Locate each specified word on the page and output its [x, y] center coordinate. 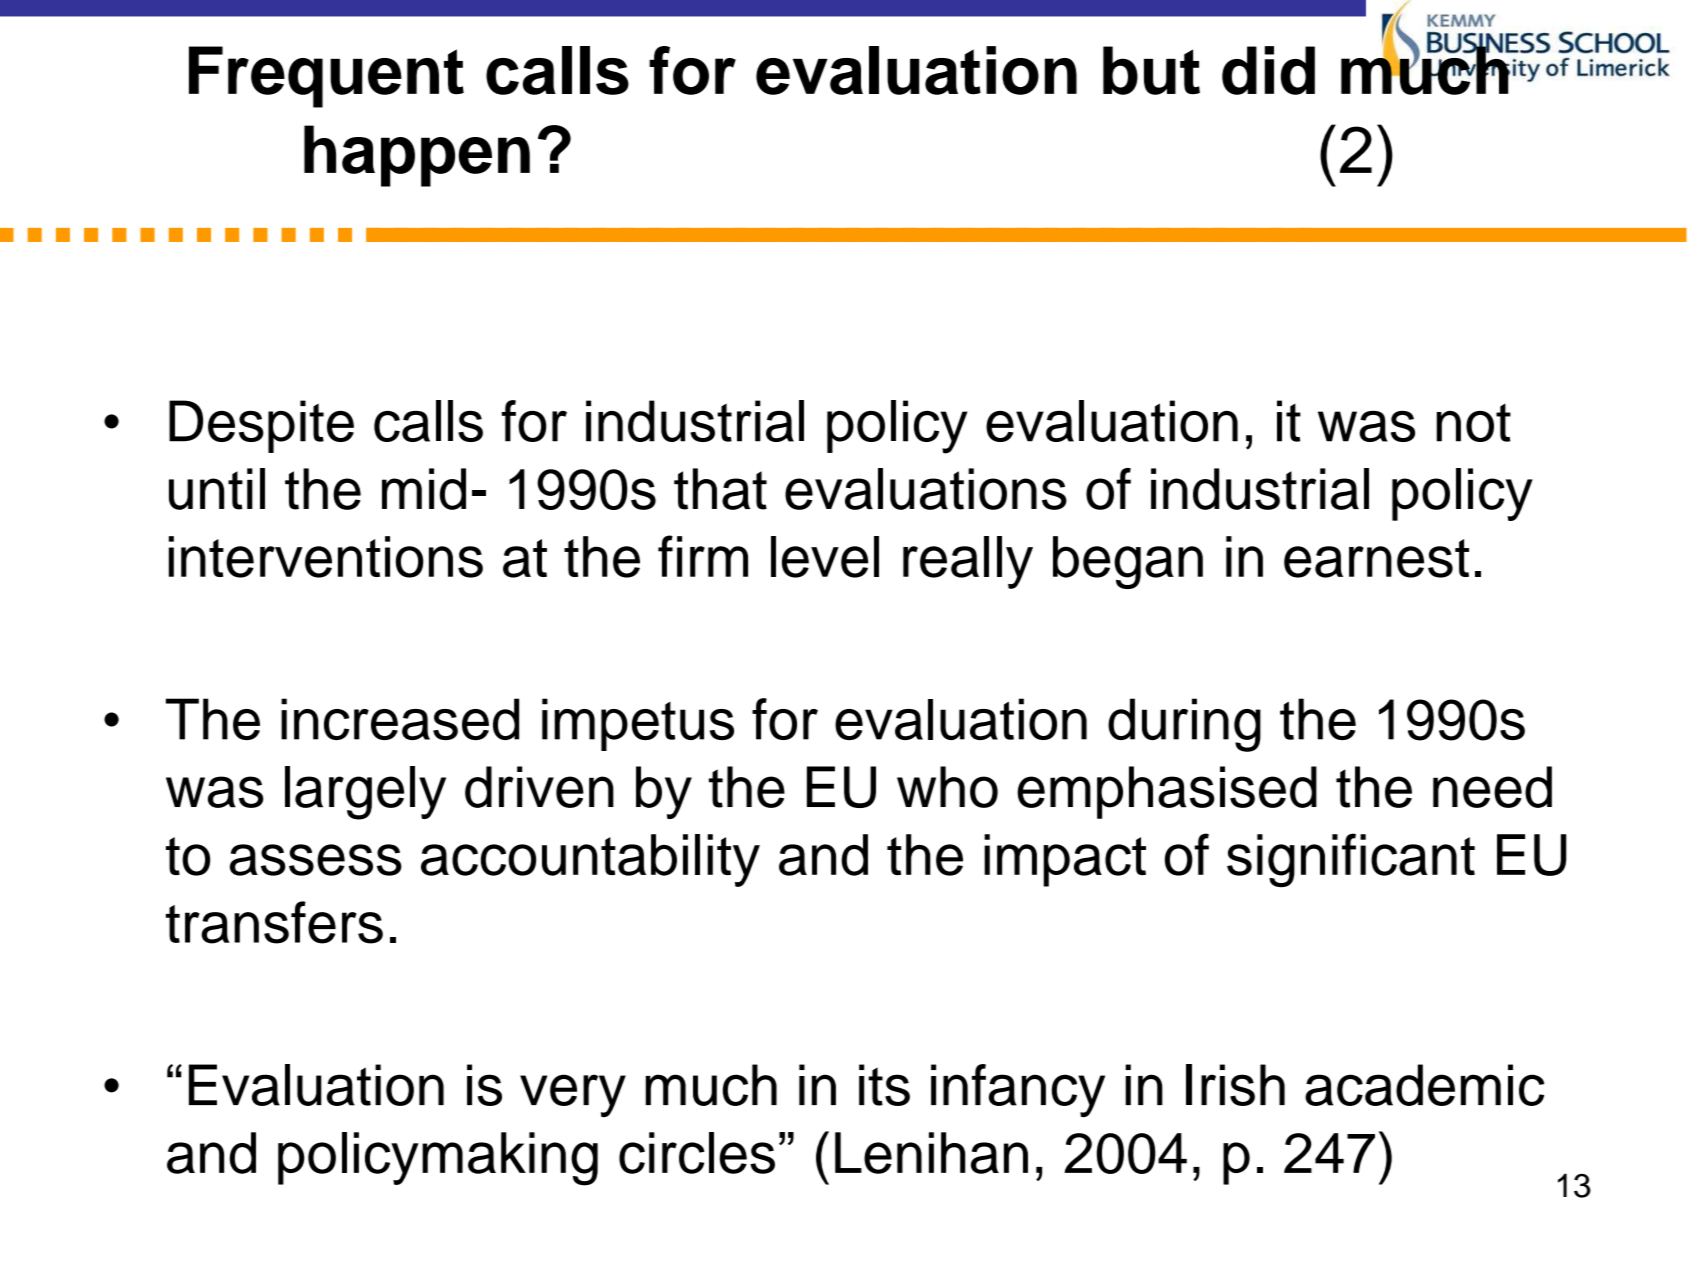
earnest [1376, 558]
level [825, 557]
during [1184, 725]
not [1474, 423]
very [573, 1095]
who [947, 787]
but [1151, 70]
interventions [326, 557]
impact [1065, 860]
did [1268, 70]
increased [400, 719]
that [720, 489]
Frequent [326, 77]
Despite [261, 426]
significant [1351, 860]
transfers [274, 922]
